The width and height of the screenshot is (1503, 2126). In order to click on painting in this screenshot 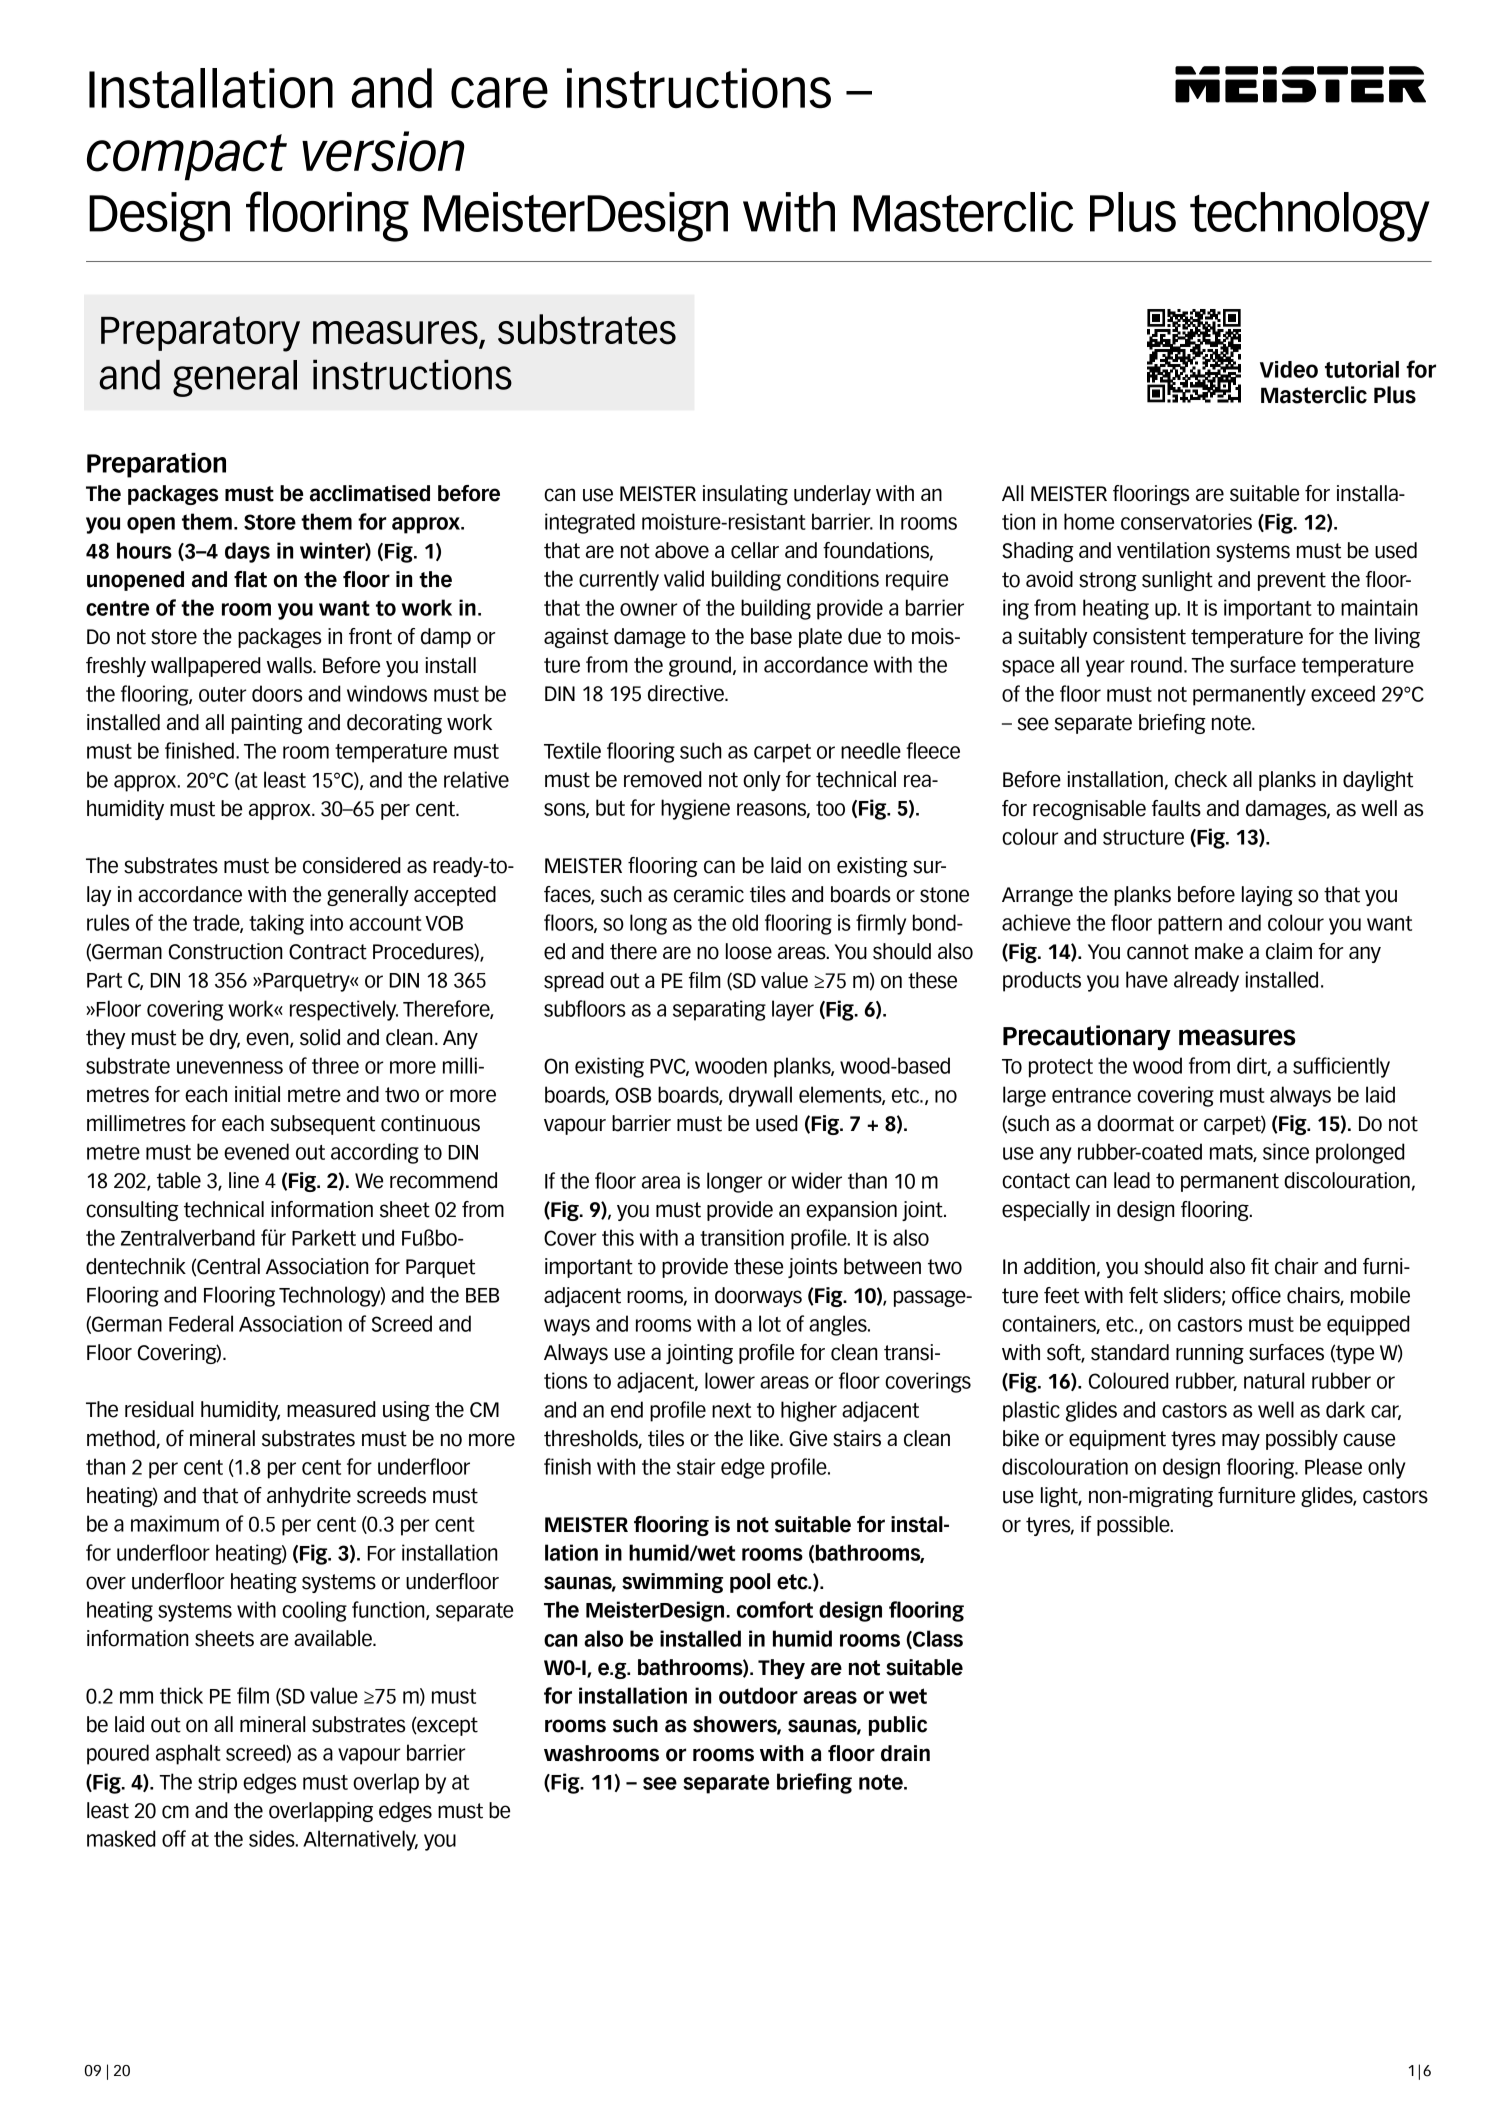, I will do `click(267, 724)`.
